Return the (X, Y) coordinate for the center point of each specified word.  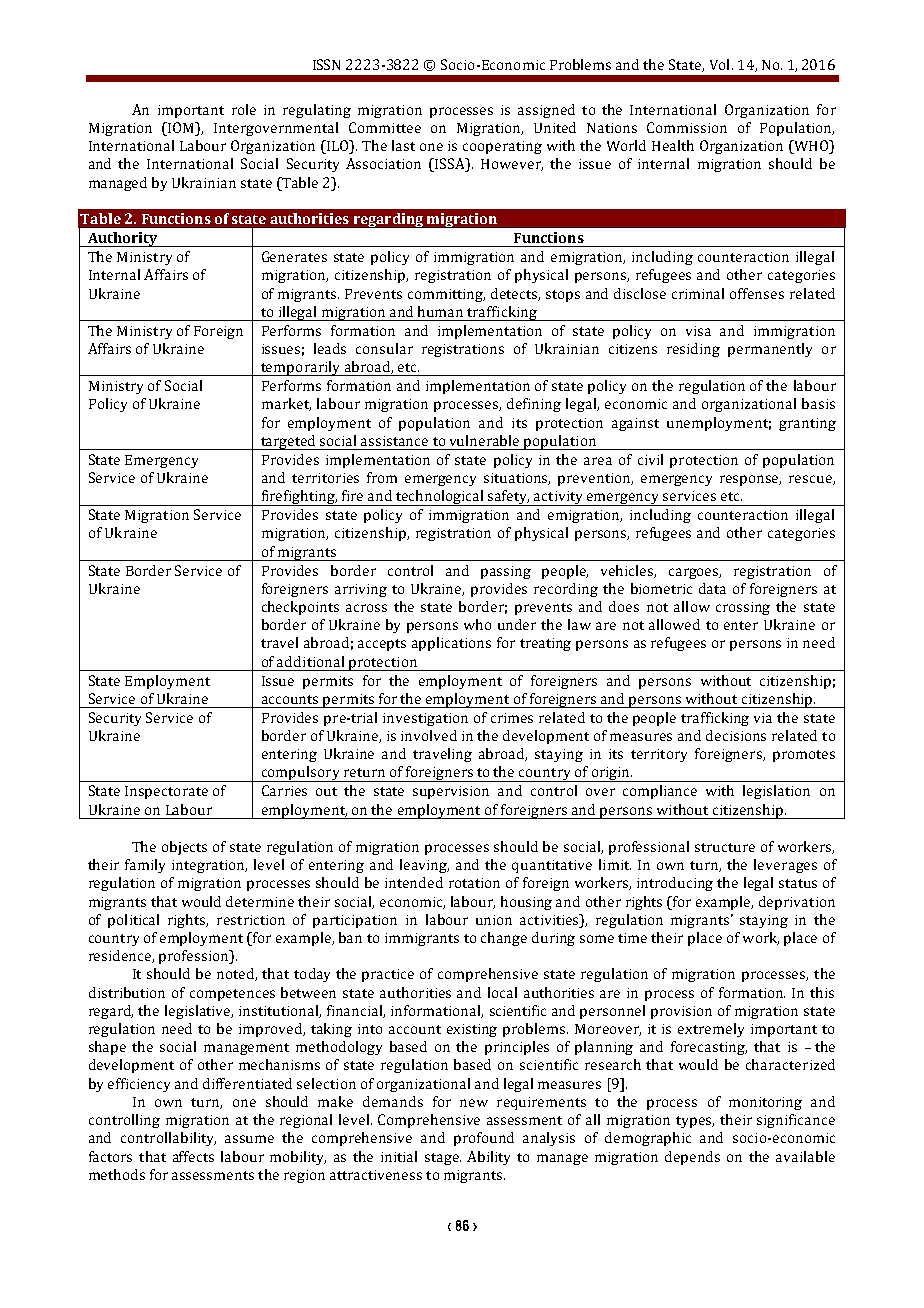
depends (692, 1158)
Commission (687, 127)
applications (451, 644)
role (244, 109)
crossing (743, 608)
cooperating (502, 147)
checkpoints (300, 608)
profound (484, 1139)
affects (193, 1156)
